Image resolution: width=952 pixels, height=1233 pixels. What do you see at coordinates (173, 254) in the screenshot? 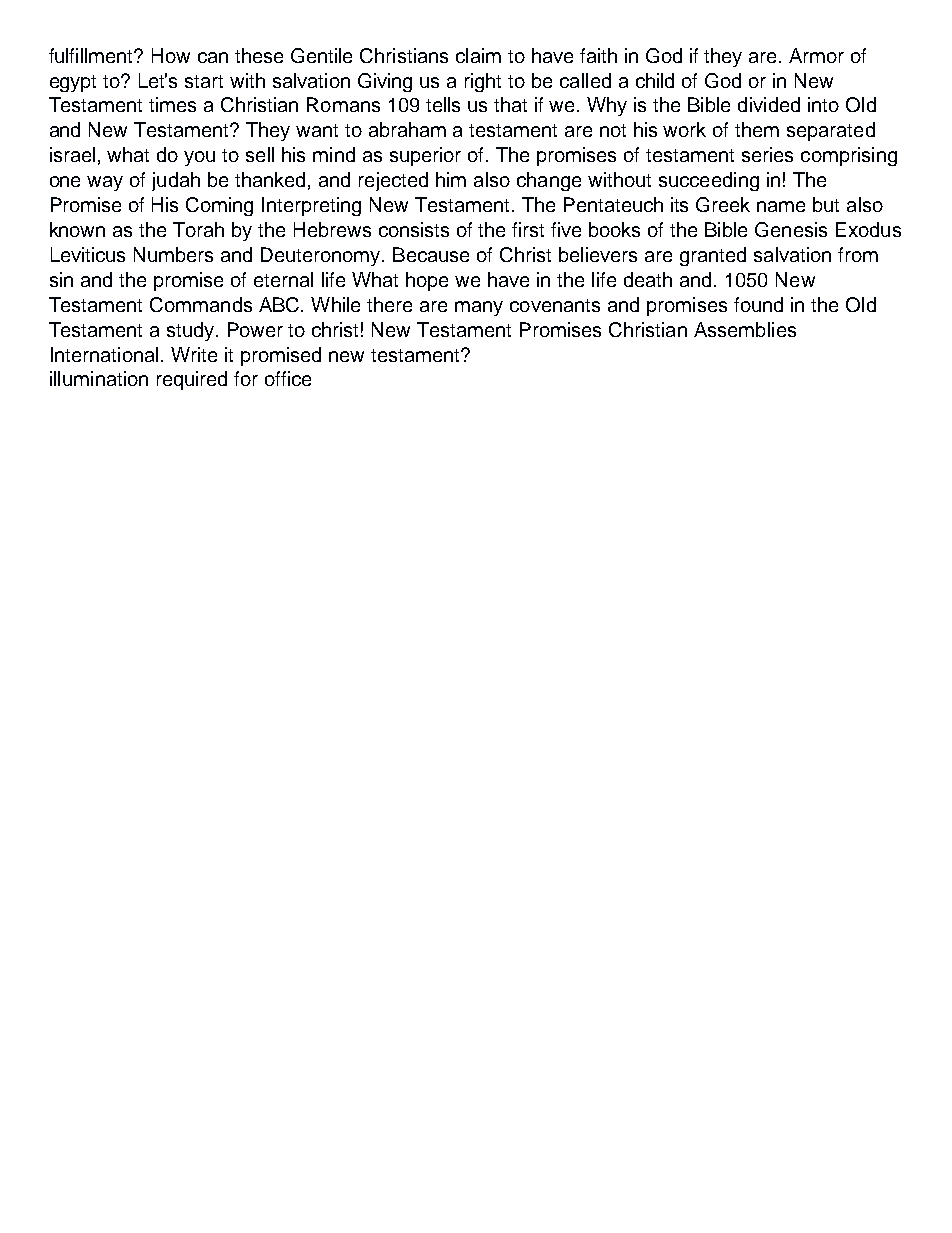
I see `Numbers` at bounding box center [173, 254].
